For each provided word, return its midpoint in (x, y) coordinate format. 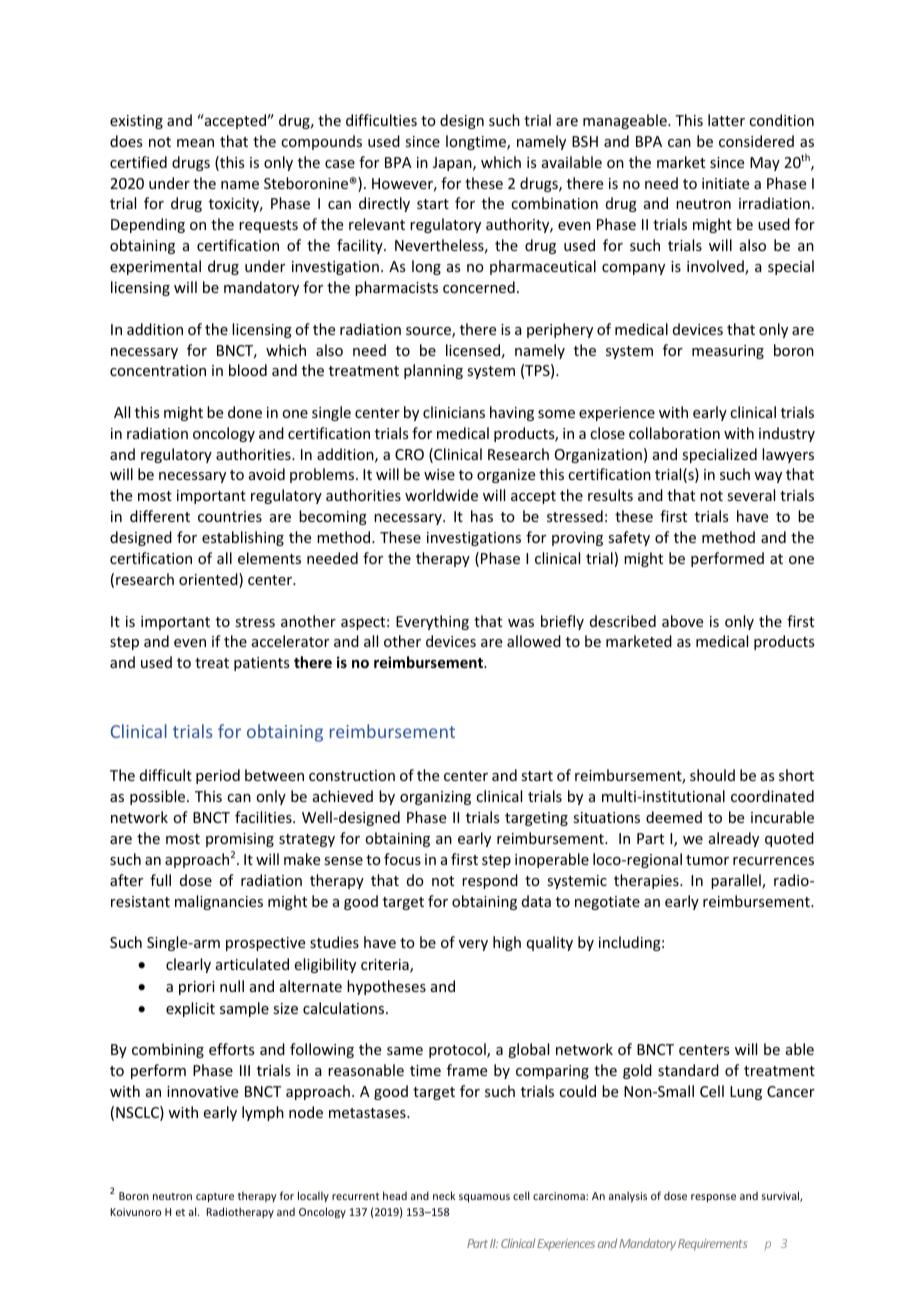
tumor (707, 860)
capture (215, 1197)
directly (384, 204)
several (751, 495)
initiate (725, 183)
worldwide (441, 495)
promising (240, 840)
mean (195, 143)
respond (490, 881)
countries (230, 516)
